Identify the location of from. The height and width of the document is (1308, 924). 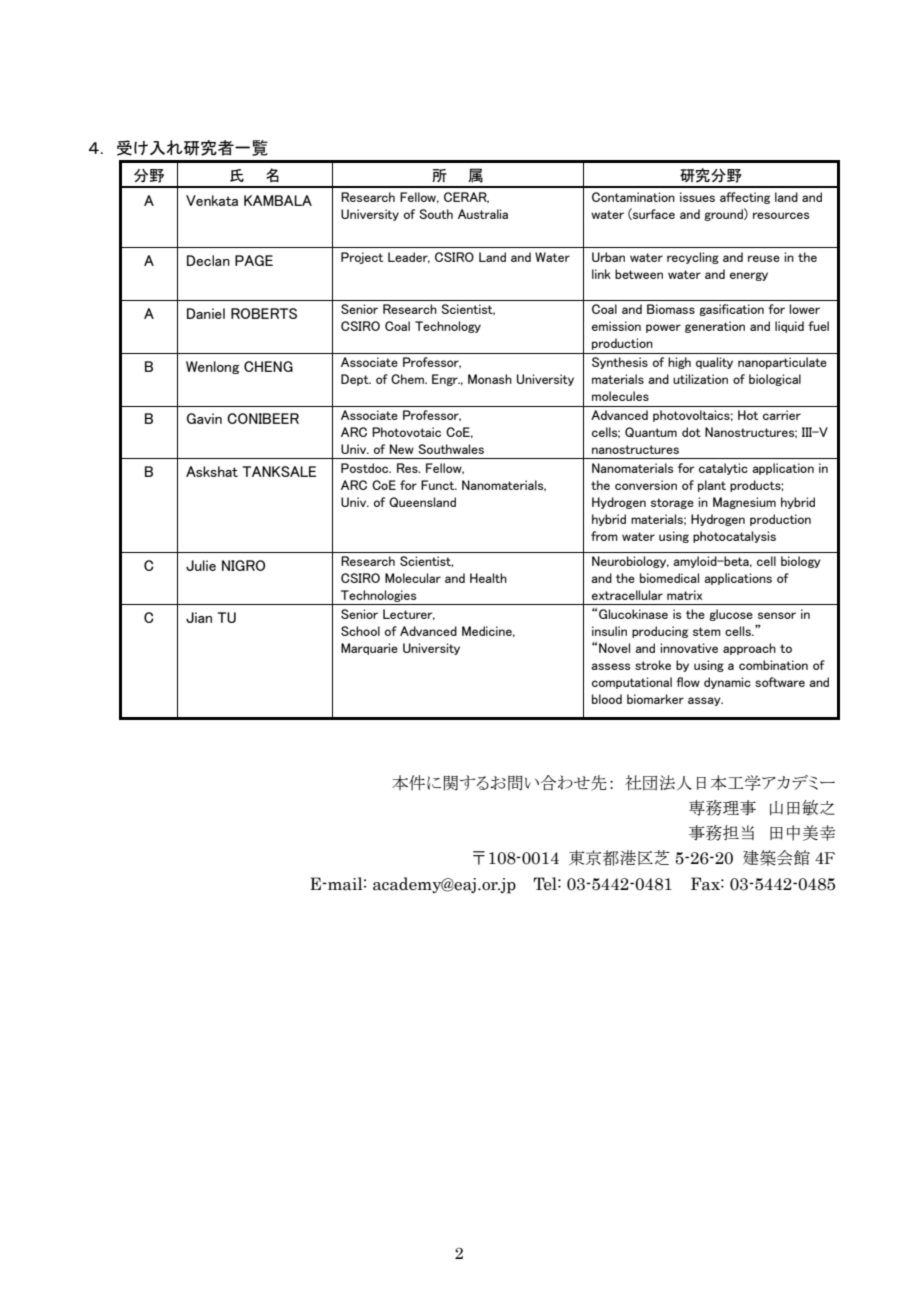
(604, 536).
